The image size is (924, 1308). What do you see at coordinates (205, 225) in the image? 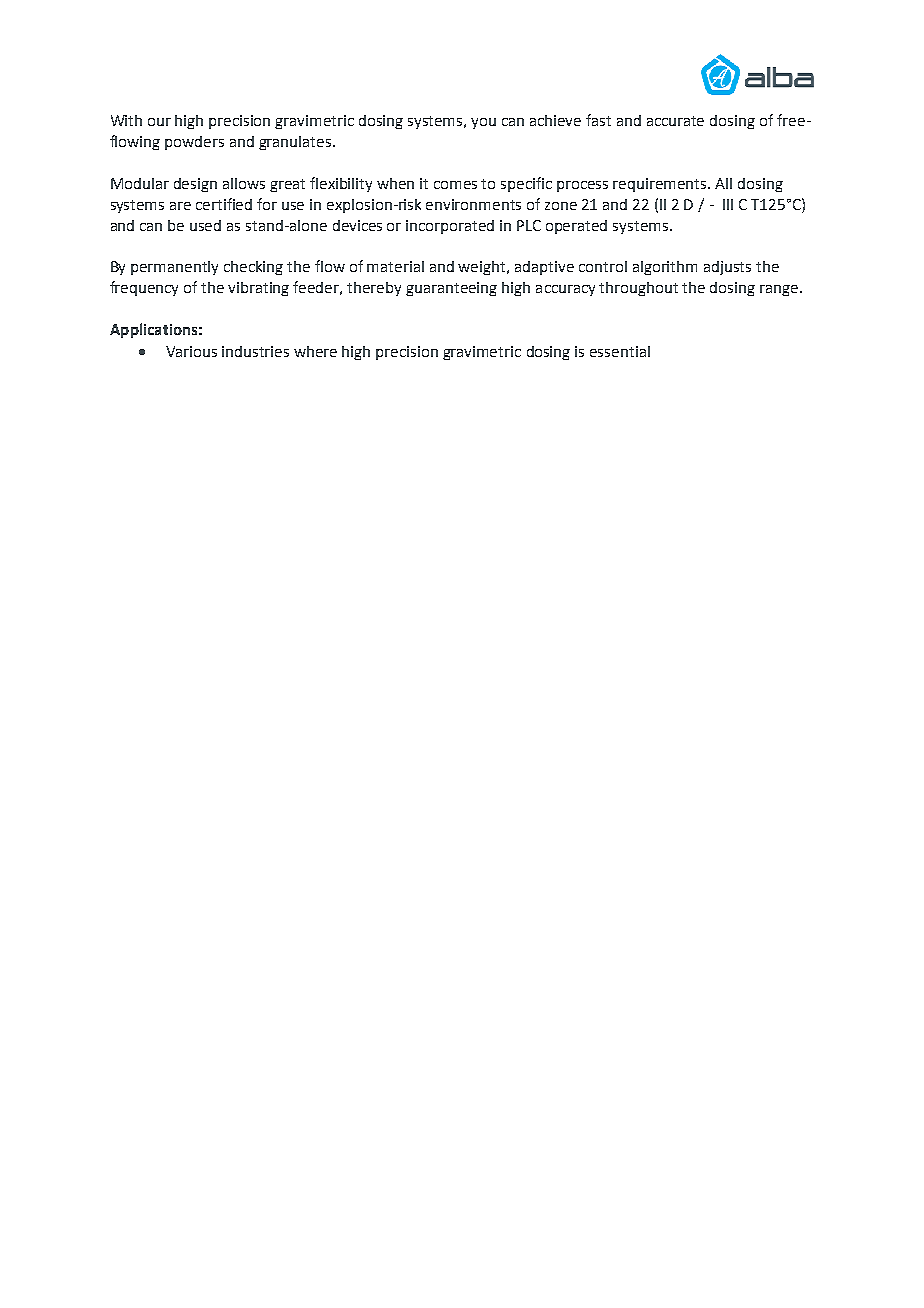
I see `used` at bounding box center [205, 225].
